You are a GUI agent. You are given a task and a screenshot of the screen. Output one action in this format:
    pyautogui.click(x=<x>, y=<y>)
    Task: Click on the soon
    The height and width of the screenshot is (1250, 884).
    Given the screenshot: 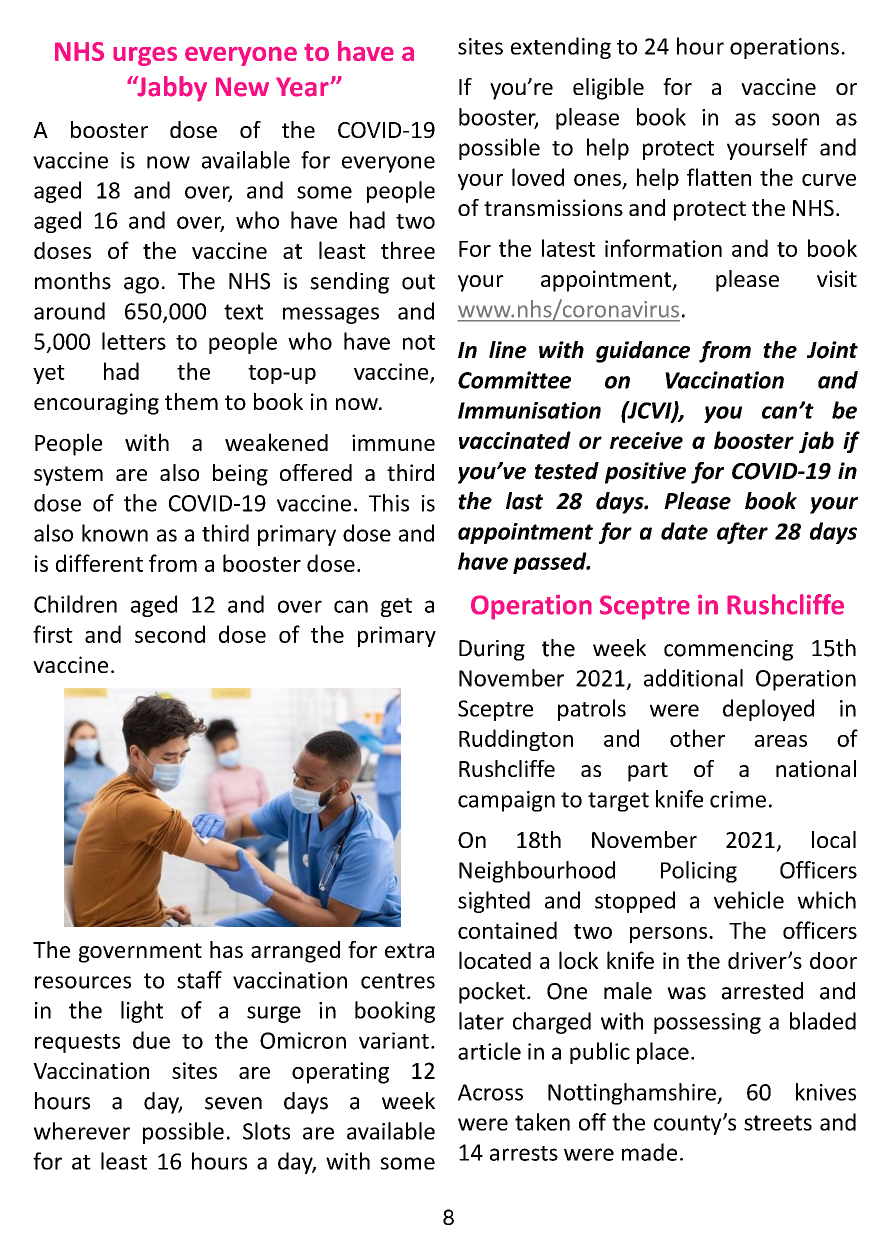 What is the action you would take?
    pyautogui.click(x=795, y=119)
